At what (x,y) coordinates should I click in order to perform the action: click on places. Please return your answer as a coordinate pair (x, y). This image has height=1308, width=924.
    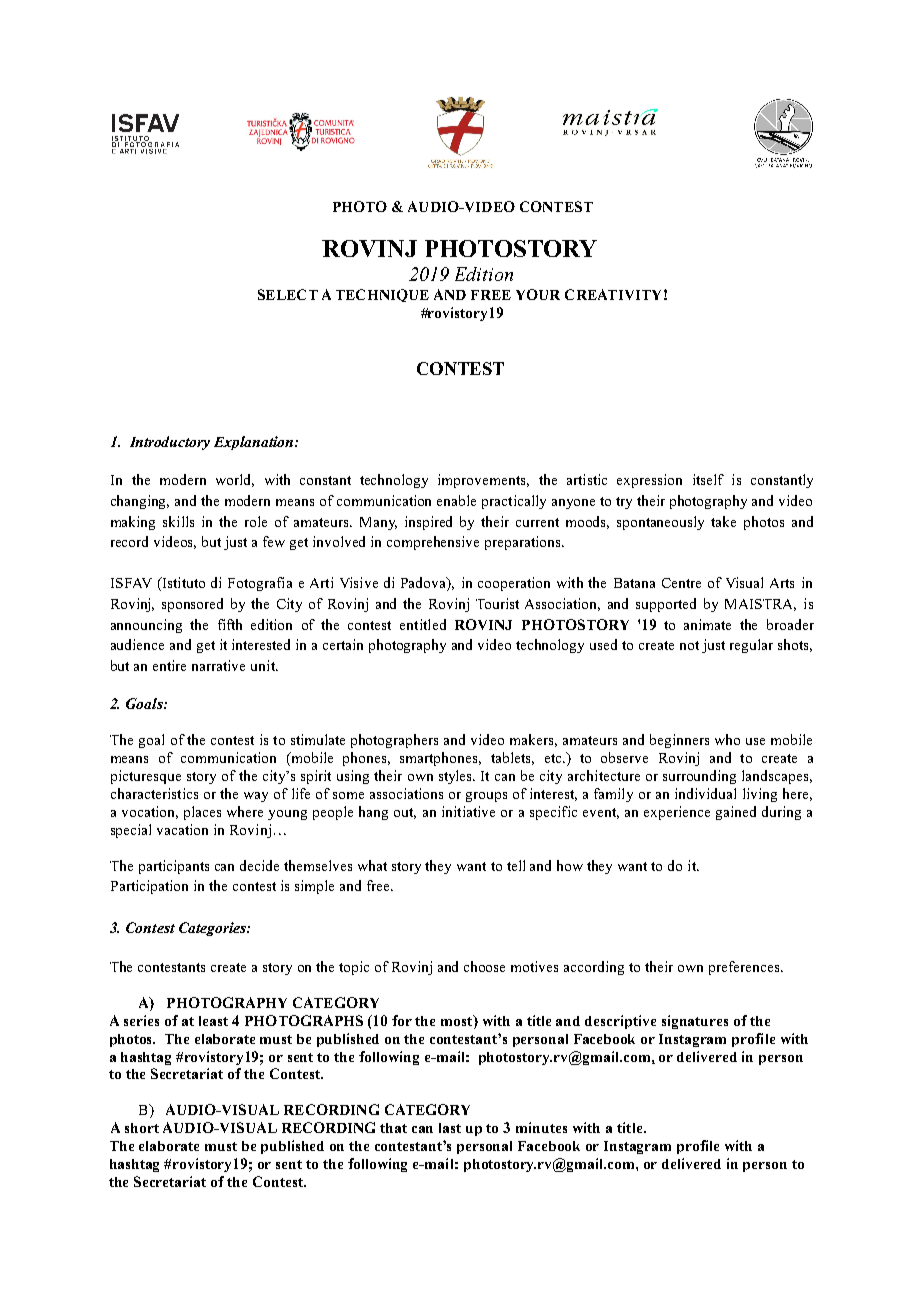
    Looking at the image, I should click on (202, 813).
